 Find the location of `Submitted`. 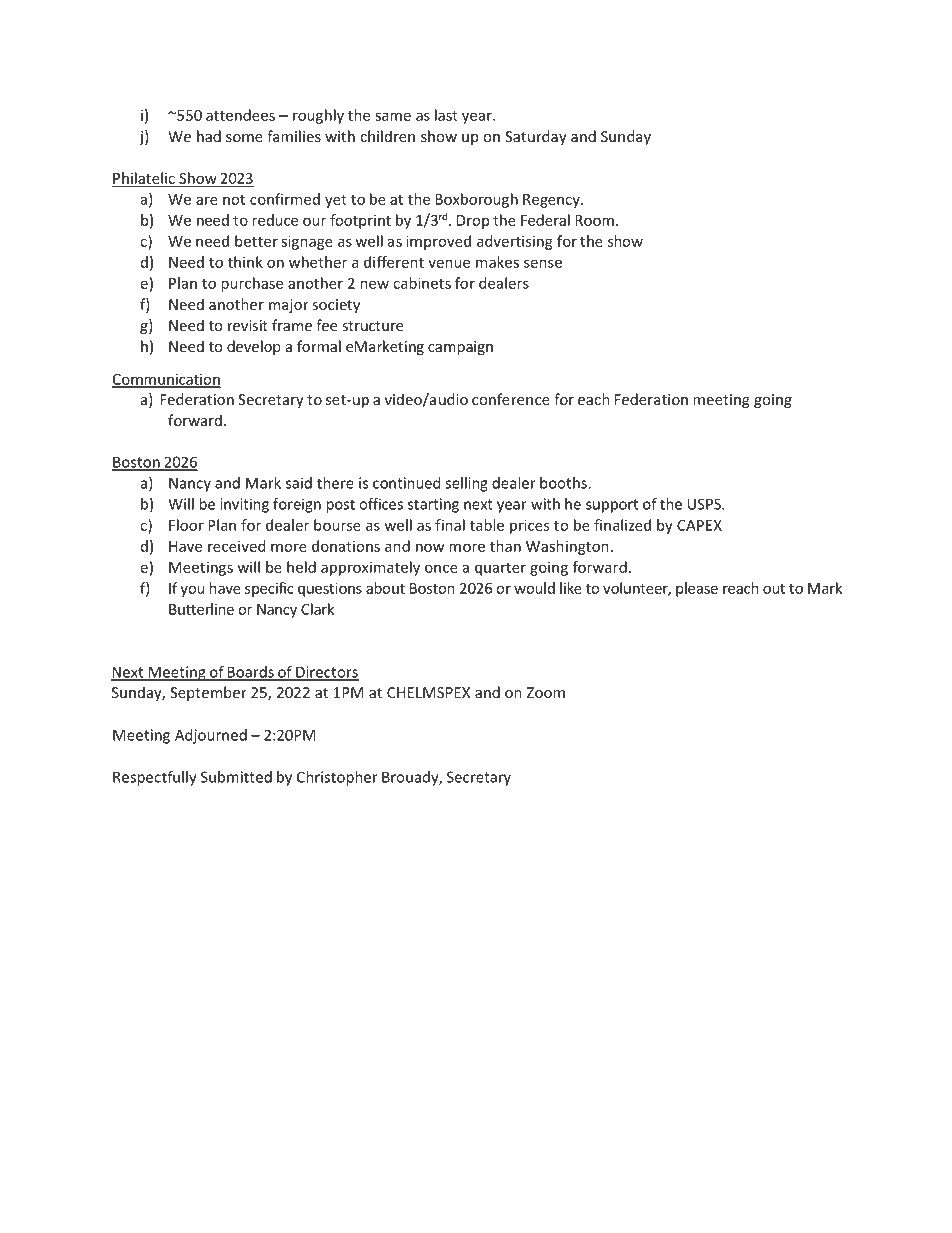

Submitted is located at coordinates (236, 777).
